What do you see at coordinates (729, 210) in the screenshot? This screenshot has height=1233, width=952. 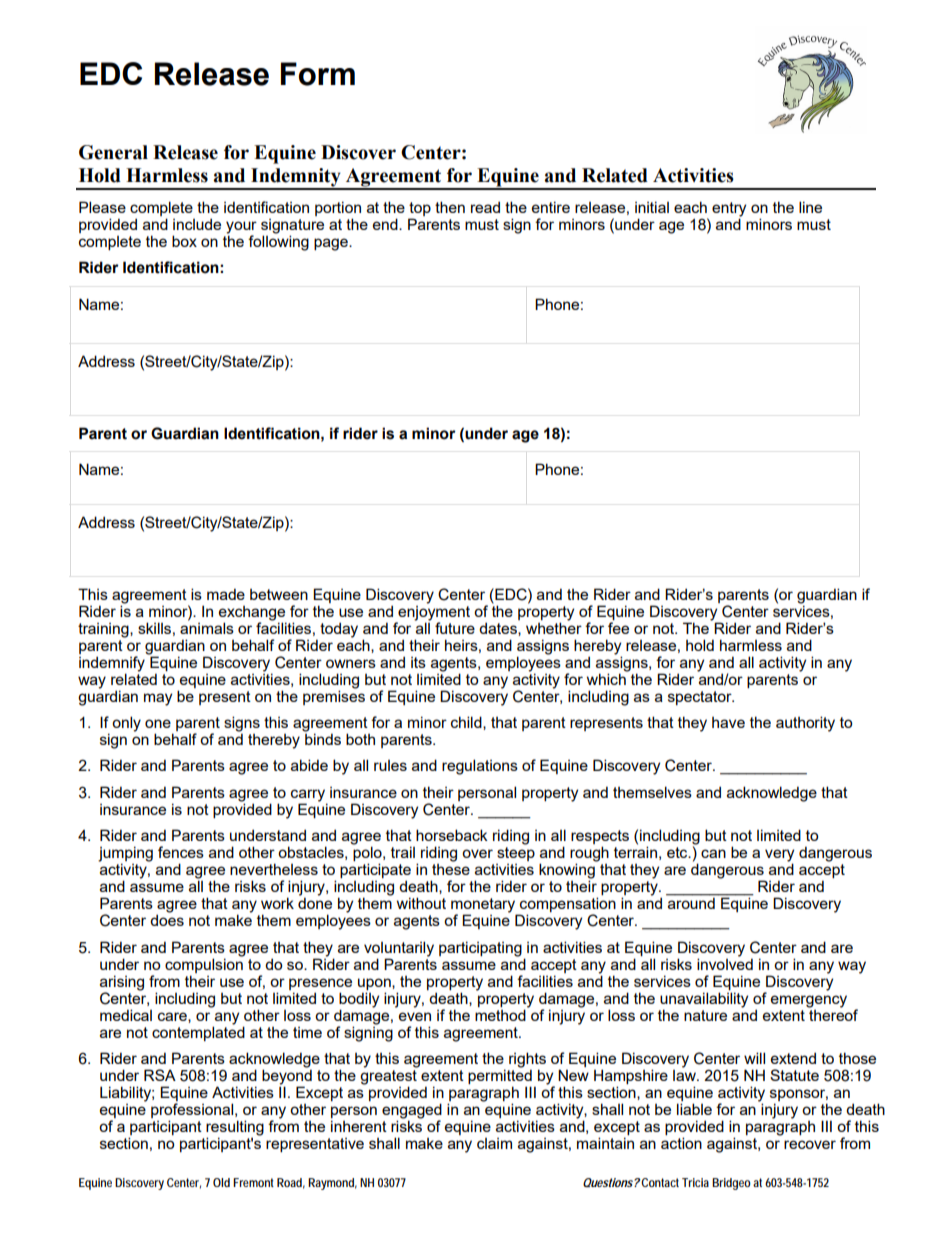 I see `entry` at bounding box center [729, 210].
